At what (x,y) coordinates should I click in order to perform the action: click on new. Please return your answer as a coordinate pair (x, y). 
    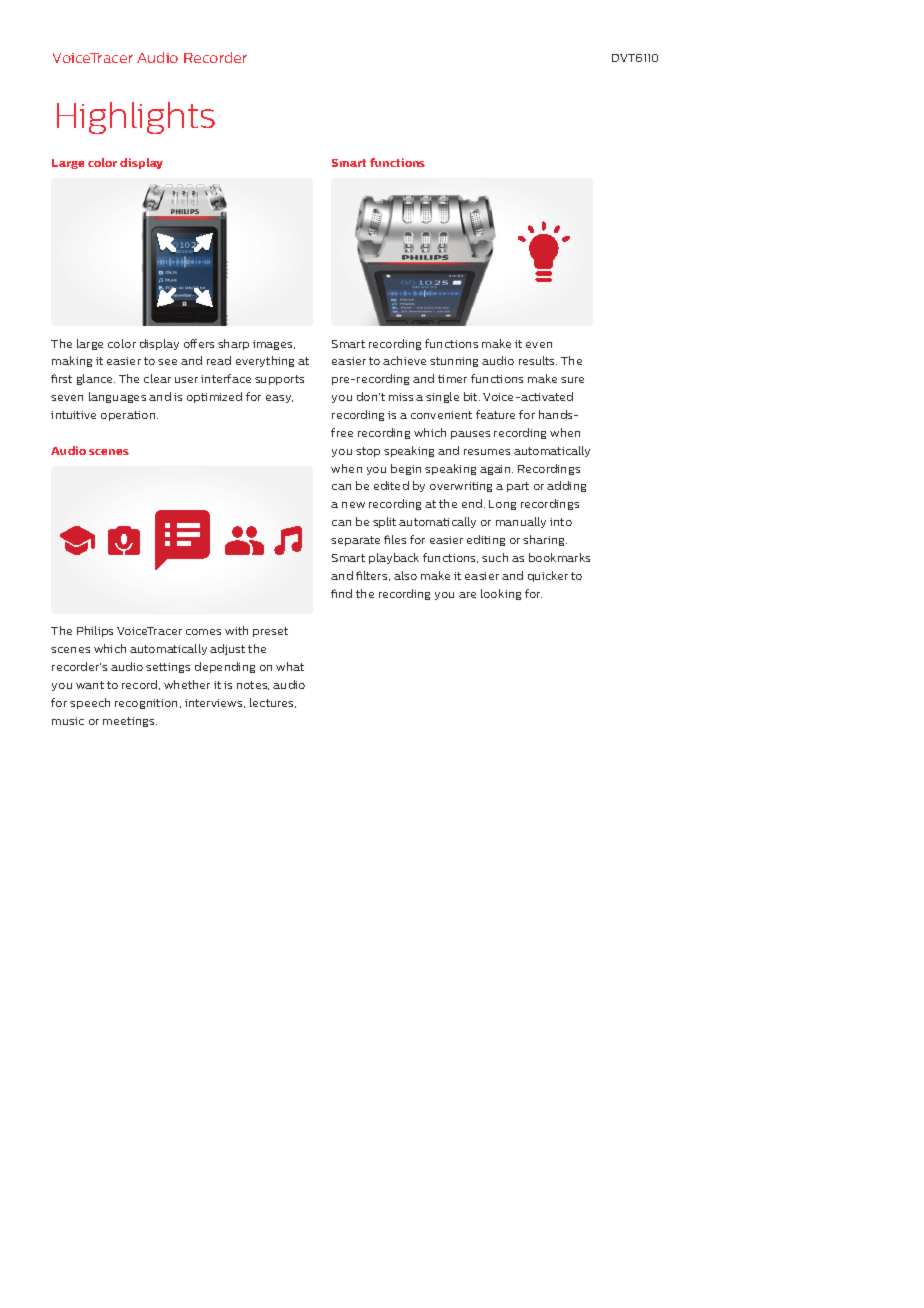
    Looking at the image, I should click on (353, 505).
